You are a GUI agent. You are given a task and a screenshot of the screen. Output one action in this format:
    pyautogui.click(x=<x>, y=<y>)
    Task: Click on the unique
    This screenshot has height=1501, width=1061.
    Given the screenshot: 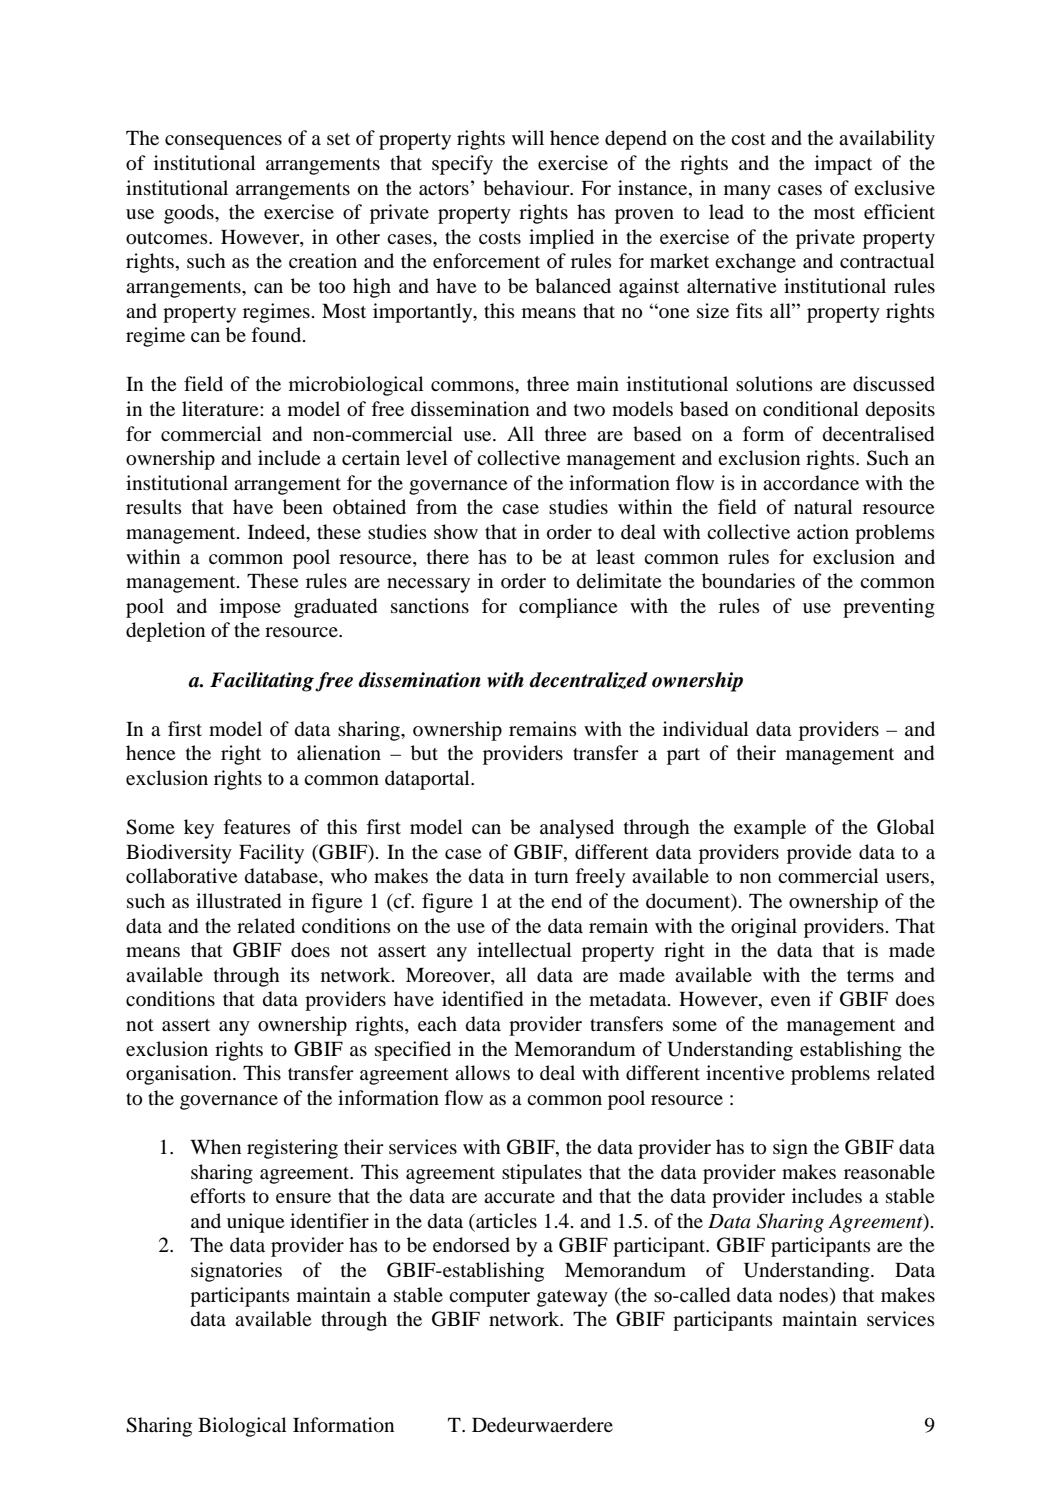 What is the action you would take?
    pyautogui.click(x=255, y=1223)
